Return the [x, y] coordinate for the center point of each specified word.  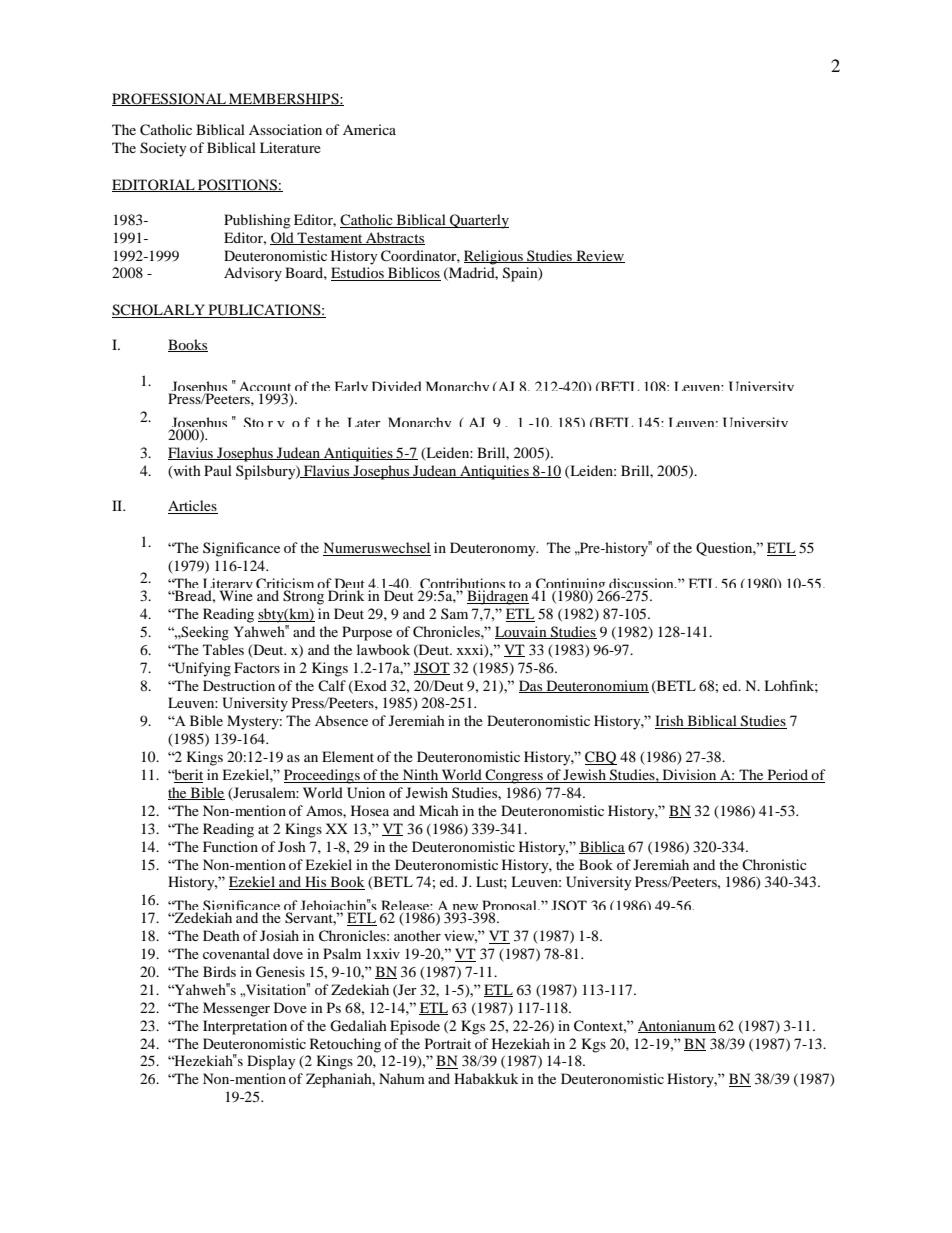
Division [689, 776]
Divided [396, 386]
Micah [439, 810]
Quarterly [478, 221]
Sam [454, 613]
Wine [236, 595]
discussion [642, 585]
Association [285, 129]
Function [230, 846]
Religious [494, 257]
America [369, 129]
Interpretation [245, 1027]
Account [265, 388]
